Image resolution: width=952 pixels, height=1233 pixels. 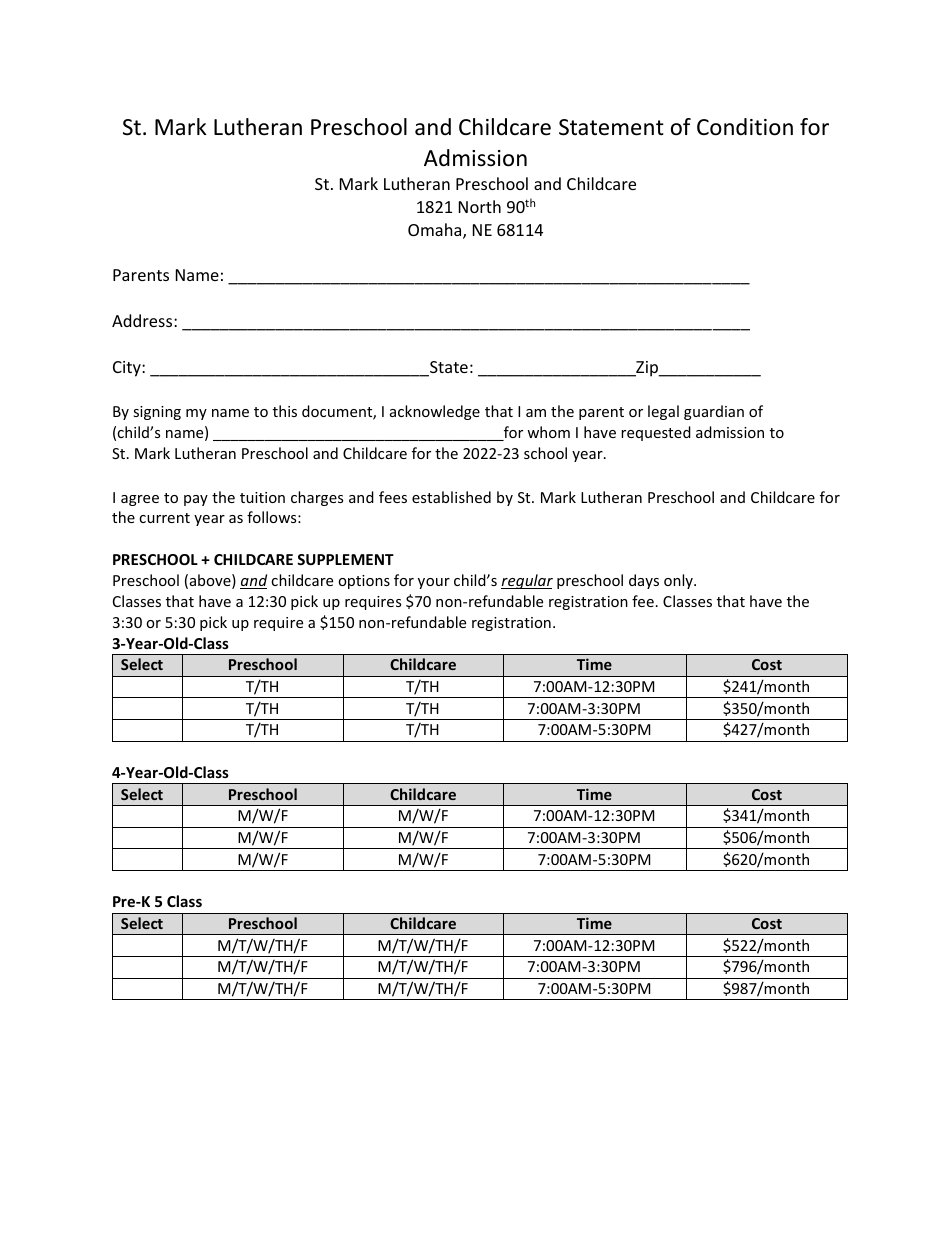 What do you see at coordinates (434, 583) in the image?
I see `your` at bounding box center [434, 583].
